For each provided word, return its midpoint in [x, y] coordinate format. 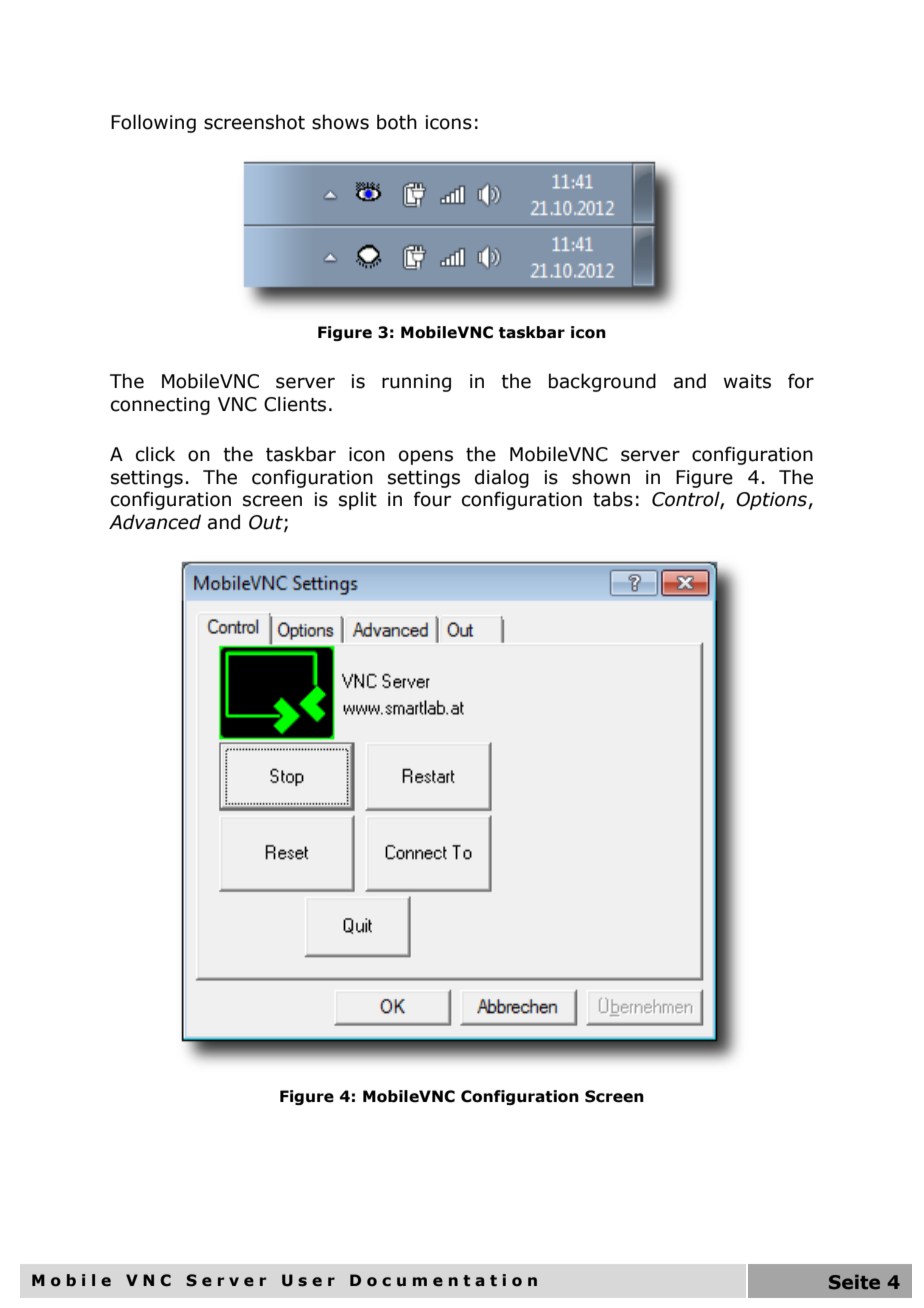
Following [153, 123]
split [358, 500]
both [397, 122]
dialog [502, 478]
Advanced [155, 522]
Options [772, 501]
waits [747, 381]
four [432, 499]
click [155, 454]
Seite [854, 1282]
